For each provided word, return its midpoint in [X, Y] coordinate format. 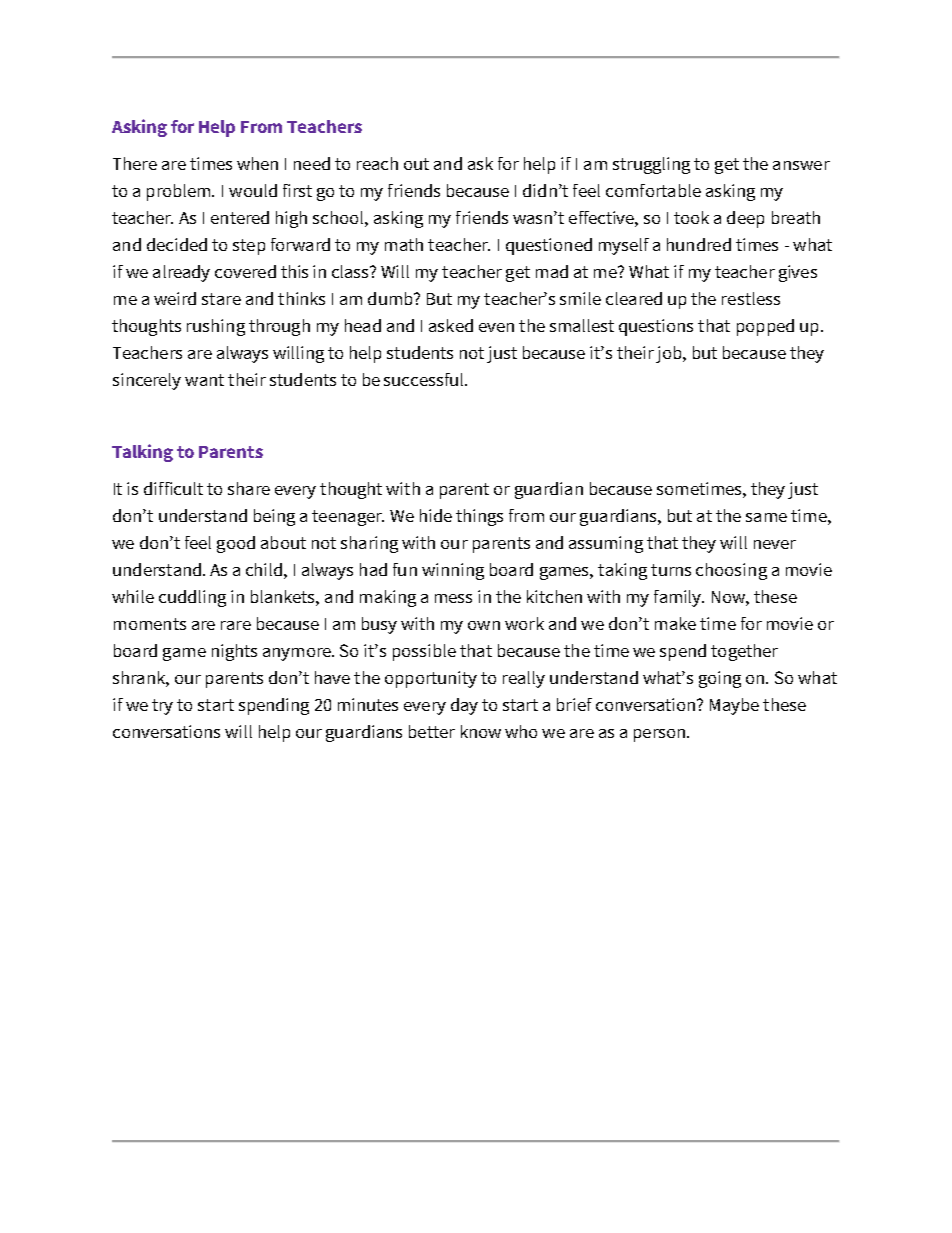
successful [425, 379]
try [162, 707]
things [479, 517]
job [670, 354]
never [775, 544]
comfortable [653, 190]
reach [377, 163]
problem [180, 192]
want [204, 380]
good [236, 544]
